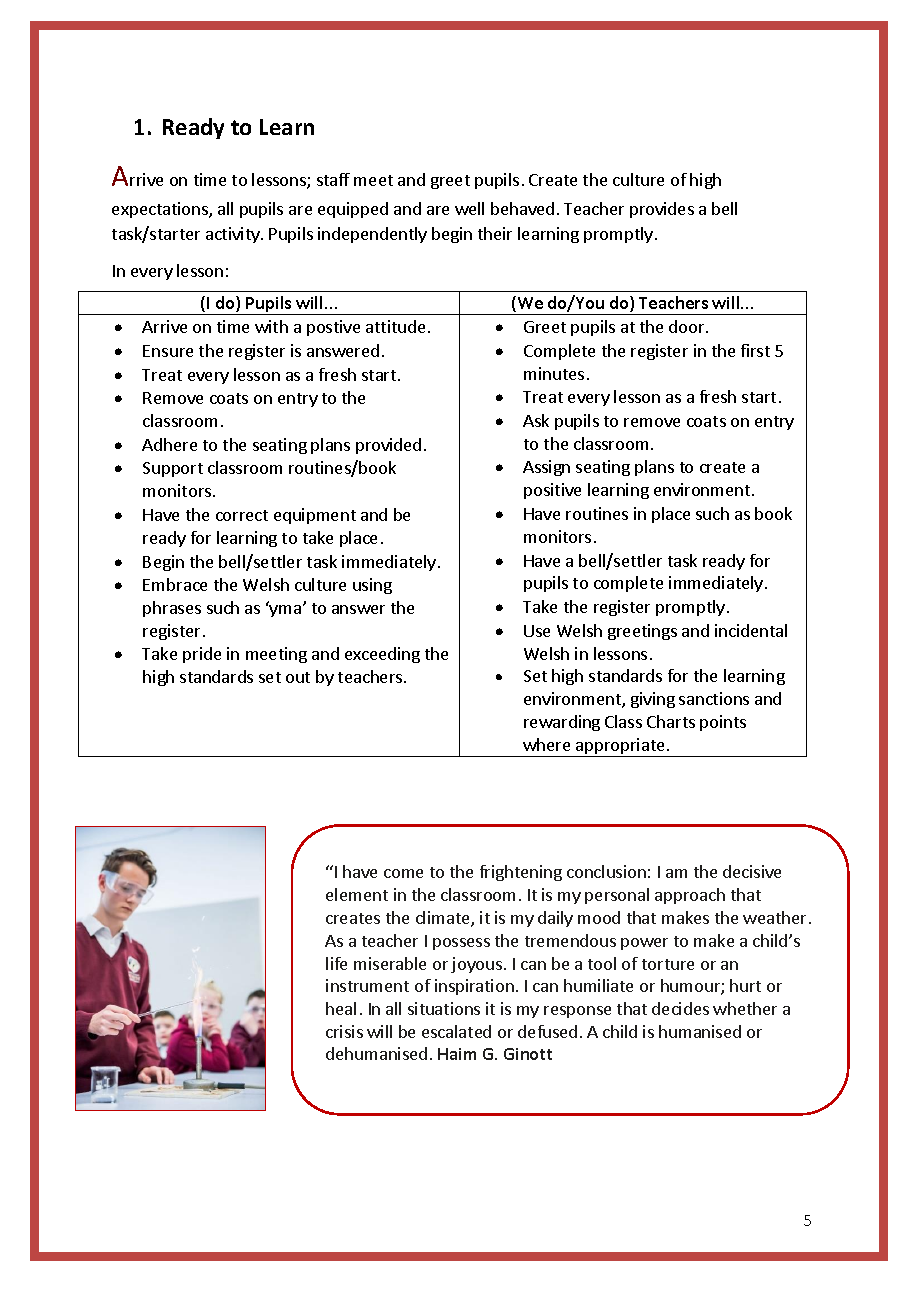  Describe the element at coordinates (752, 871) in the image. I see `decisive` at that location.
